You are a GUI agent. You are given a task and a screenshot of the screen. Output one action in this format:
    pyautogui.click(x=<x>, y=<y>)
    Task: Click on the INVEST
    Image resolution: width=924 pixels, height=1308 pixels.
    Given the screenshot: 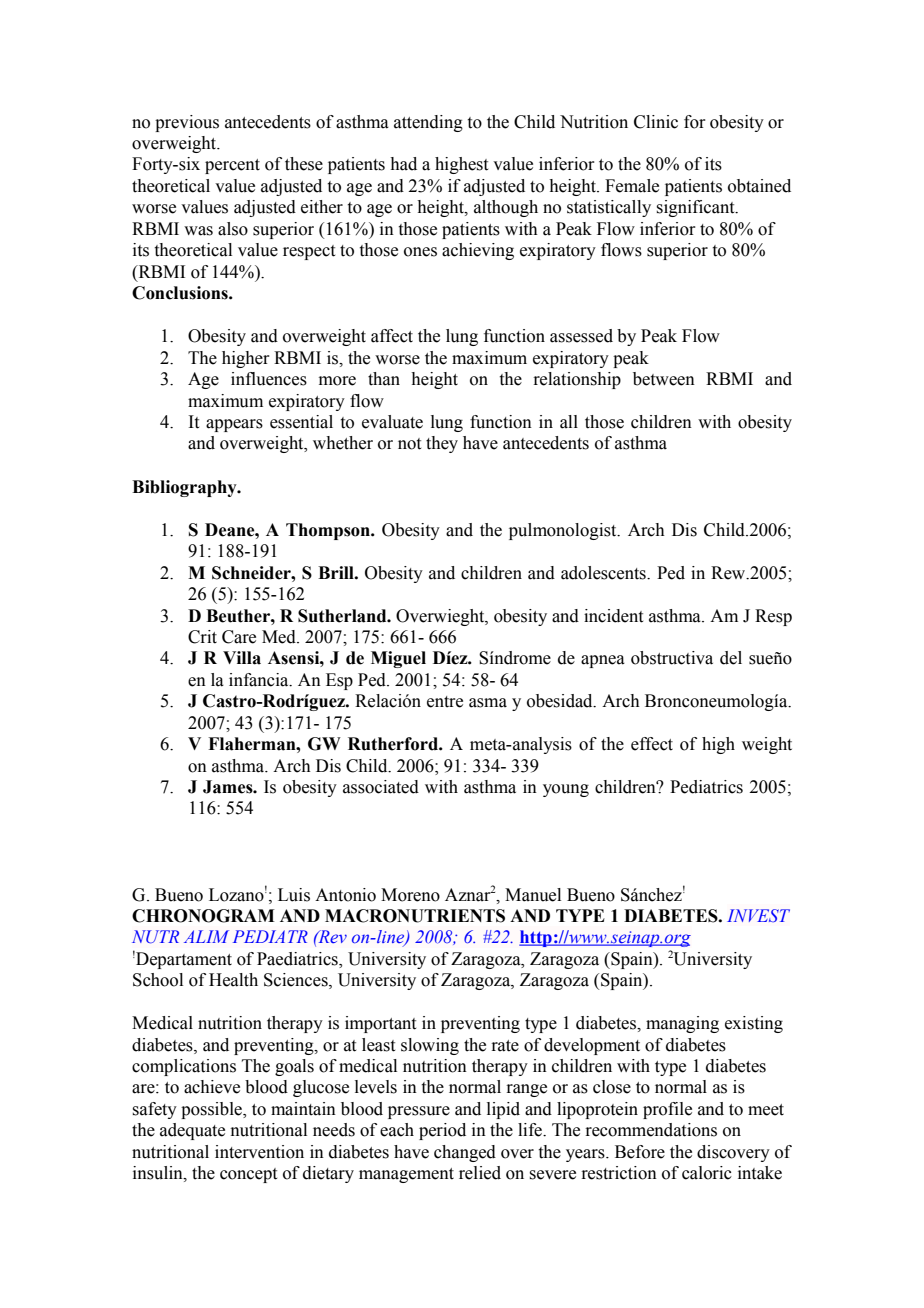 What is the action you would take?
    pyautogui.click(x=758, y=915)
